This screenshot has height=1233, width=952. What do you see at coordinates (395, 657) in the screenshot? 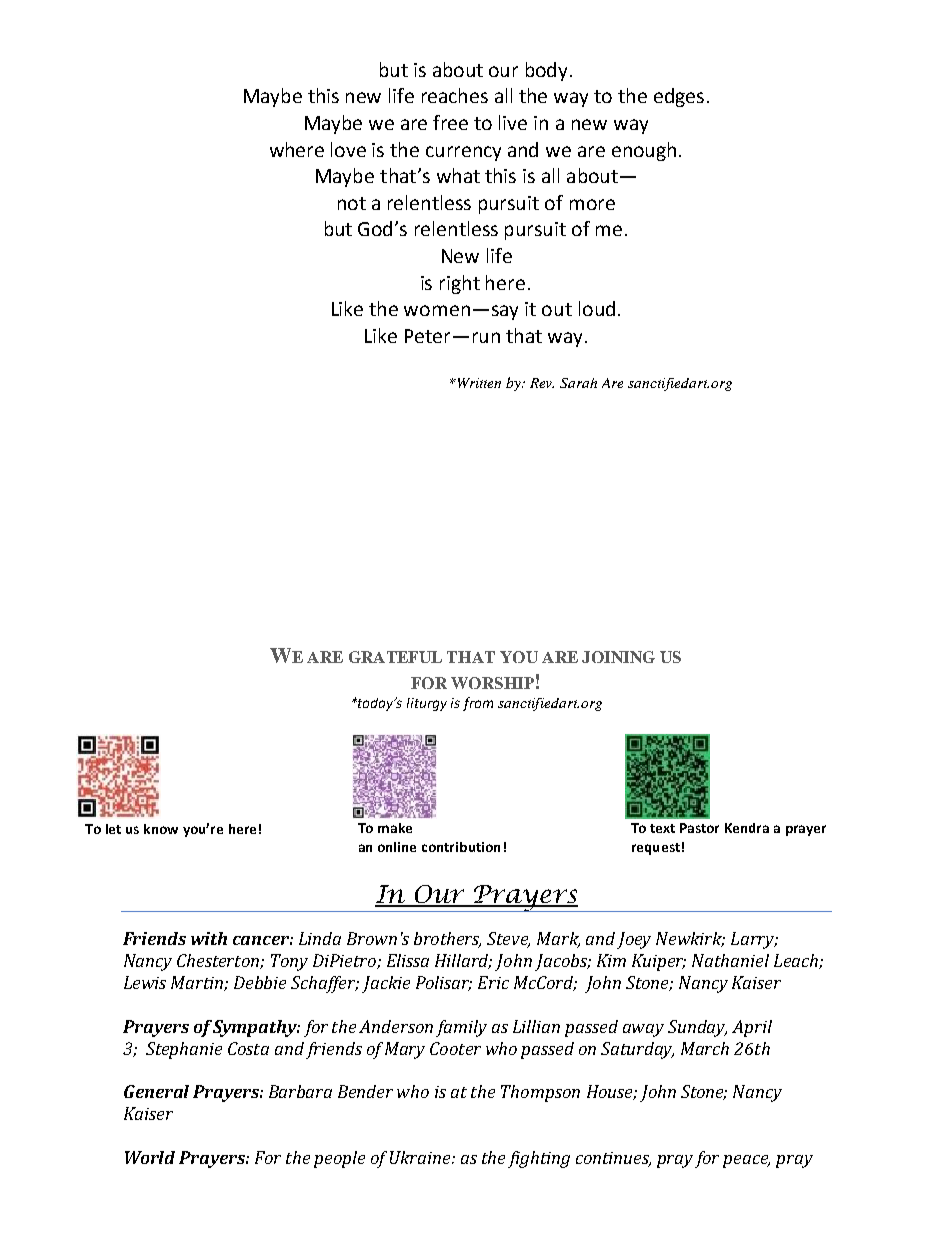
I see `GRATEFUL` at bounding box center [395, 657].
